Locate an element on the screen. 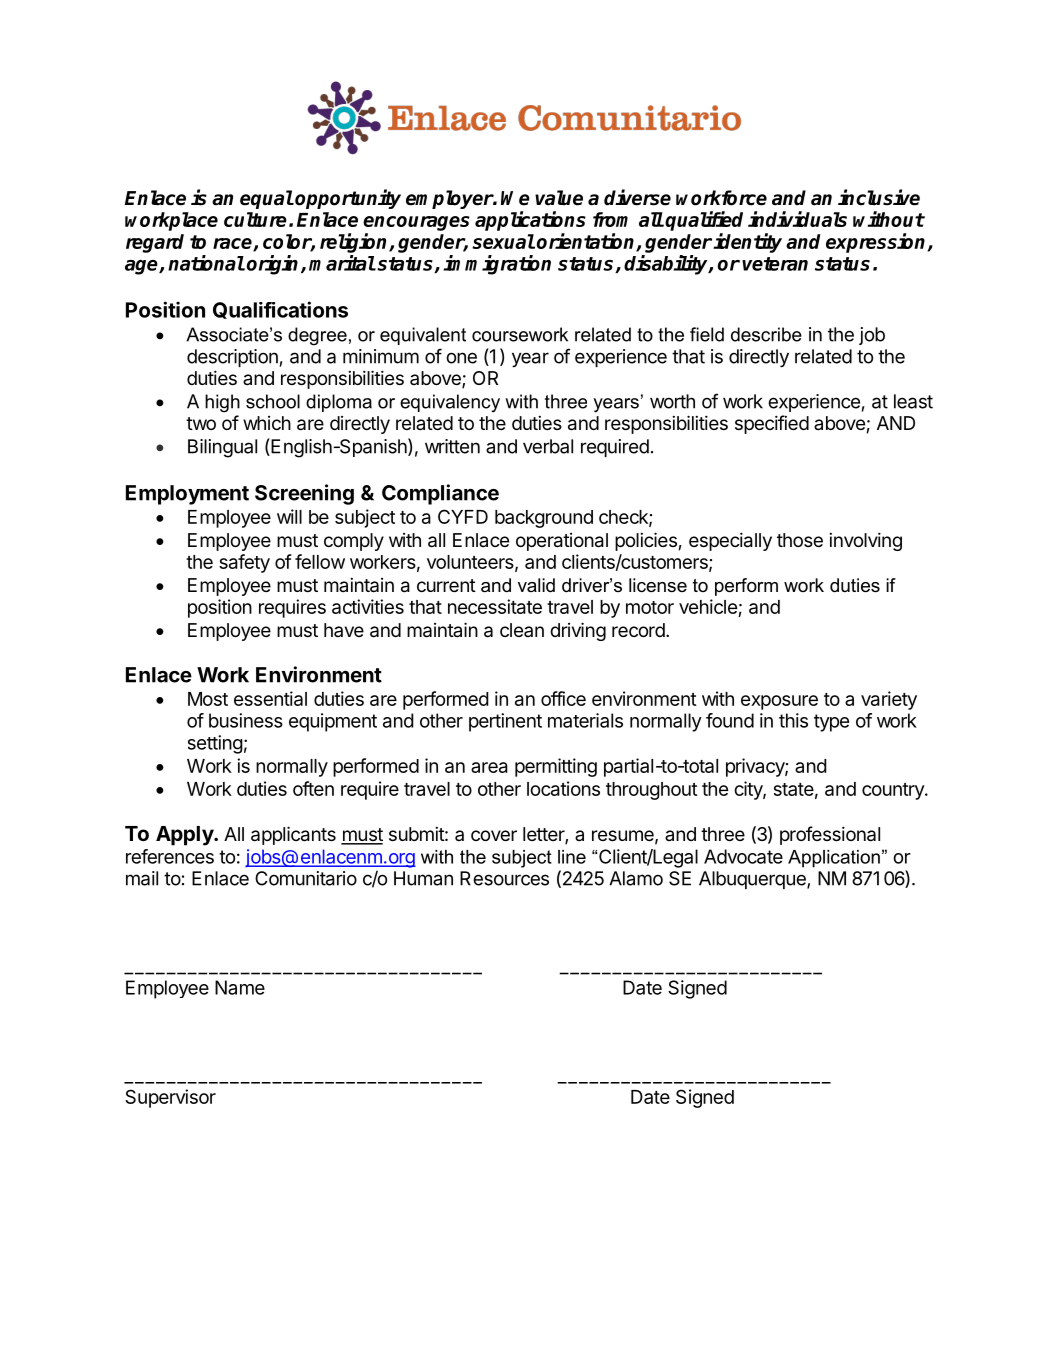  value is located at coordinates (559, 198).
